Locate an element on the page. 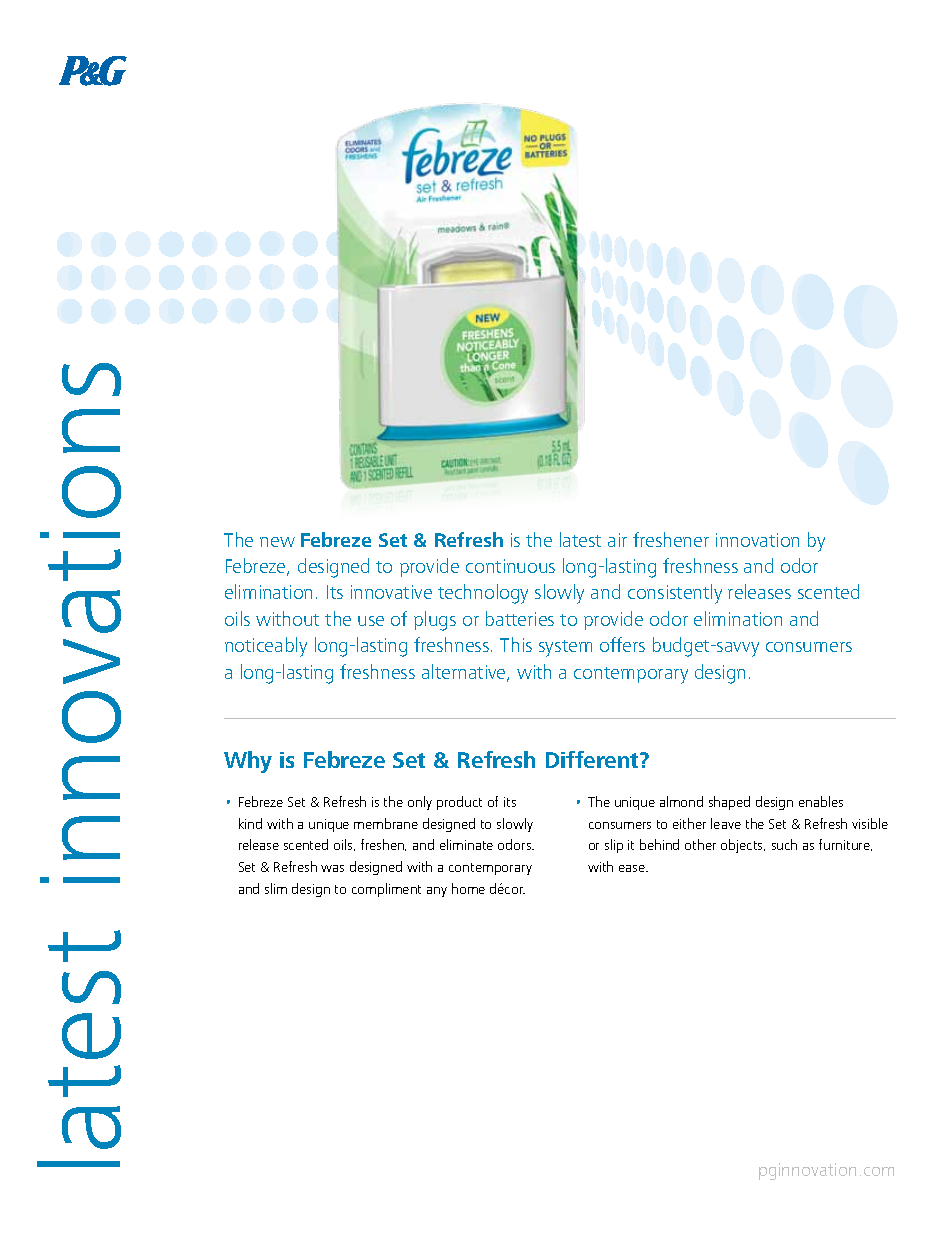 This page has height=1233, width=952. new is located at coordinates (277, 542).
